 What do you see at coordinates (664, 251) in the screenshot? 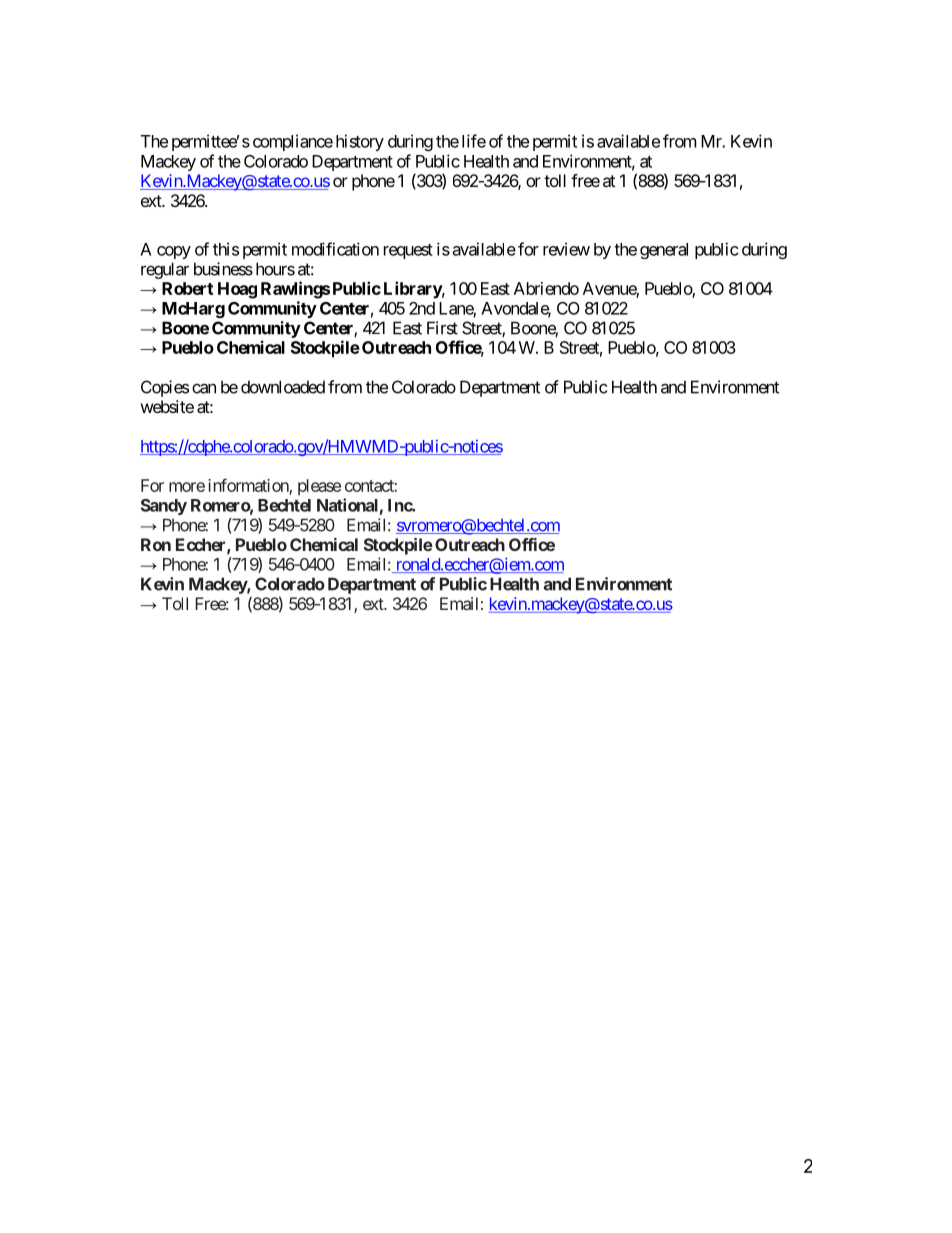
I see `general` at bounding box center [664, 251].
